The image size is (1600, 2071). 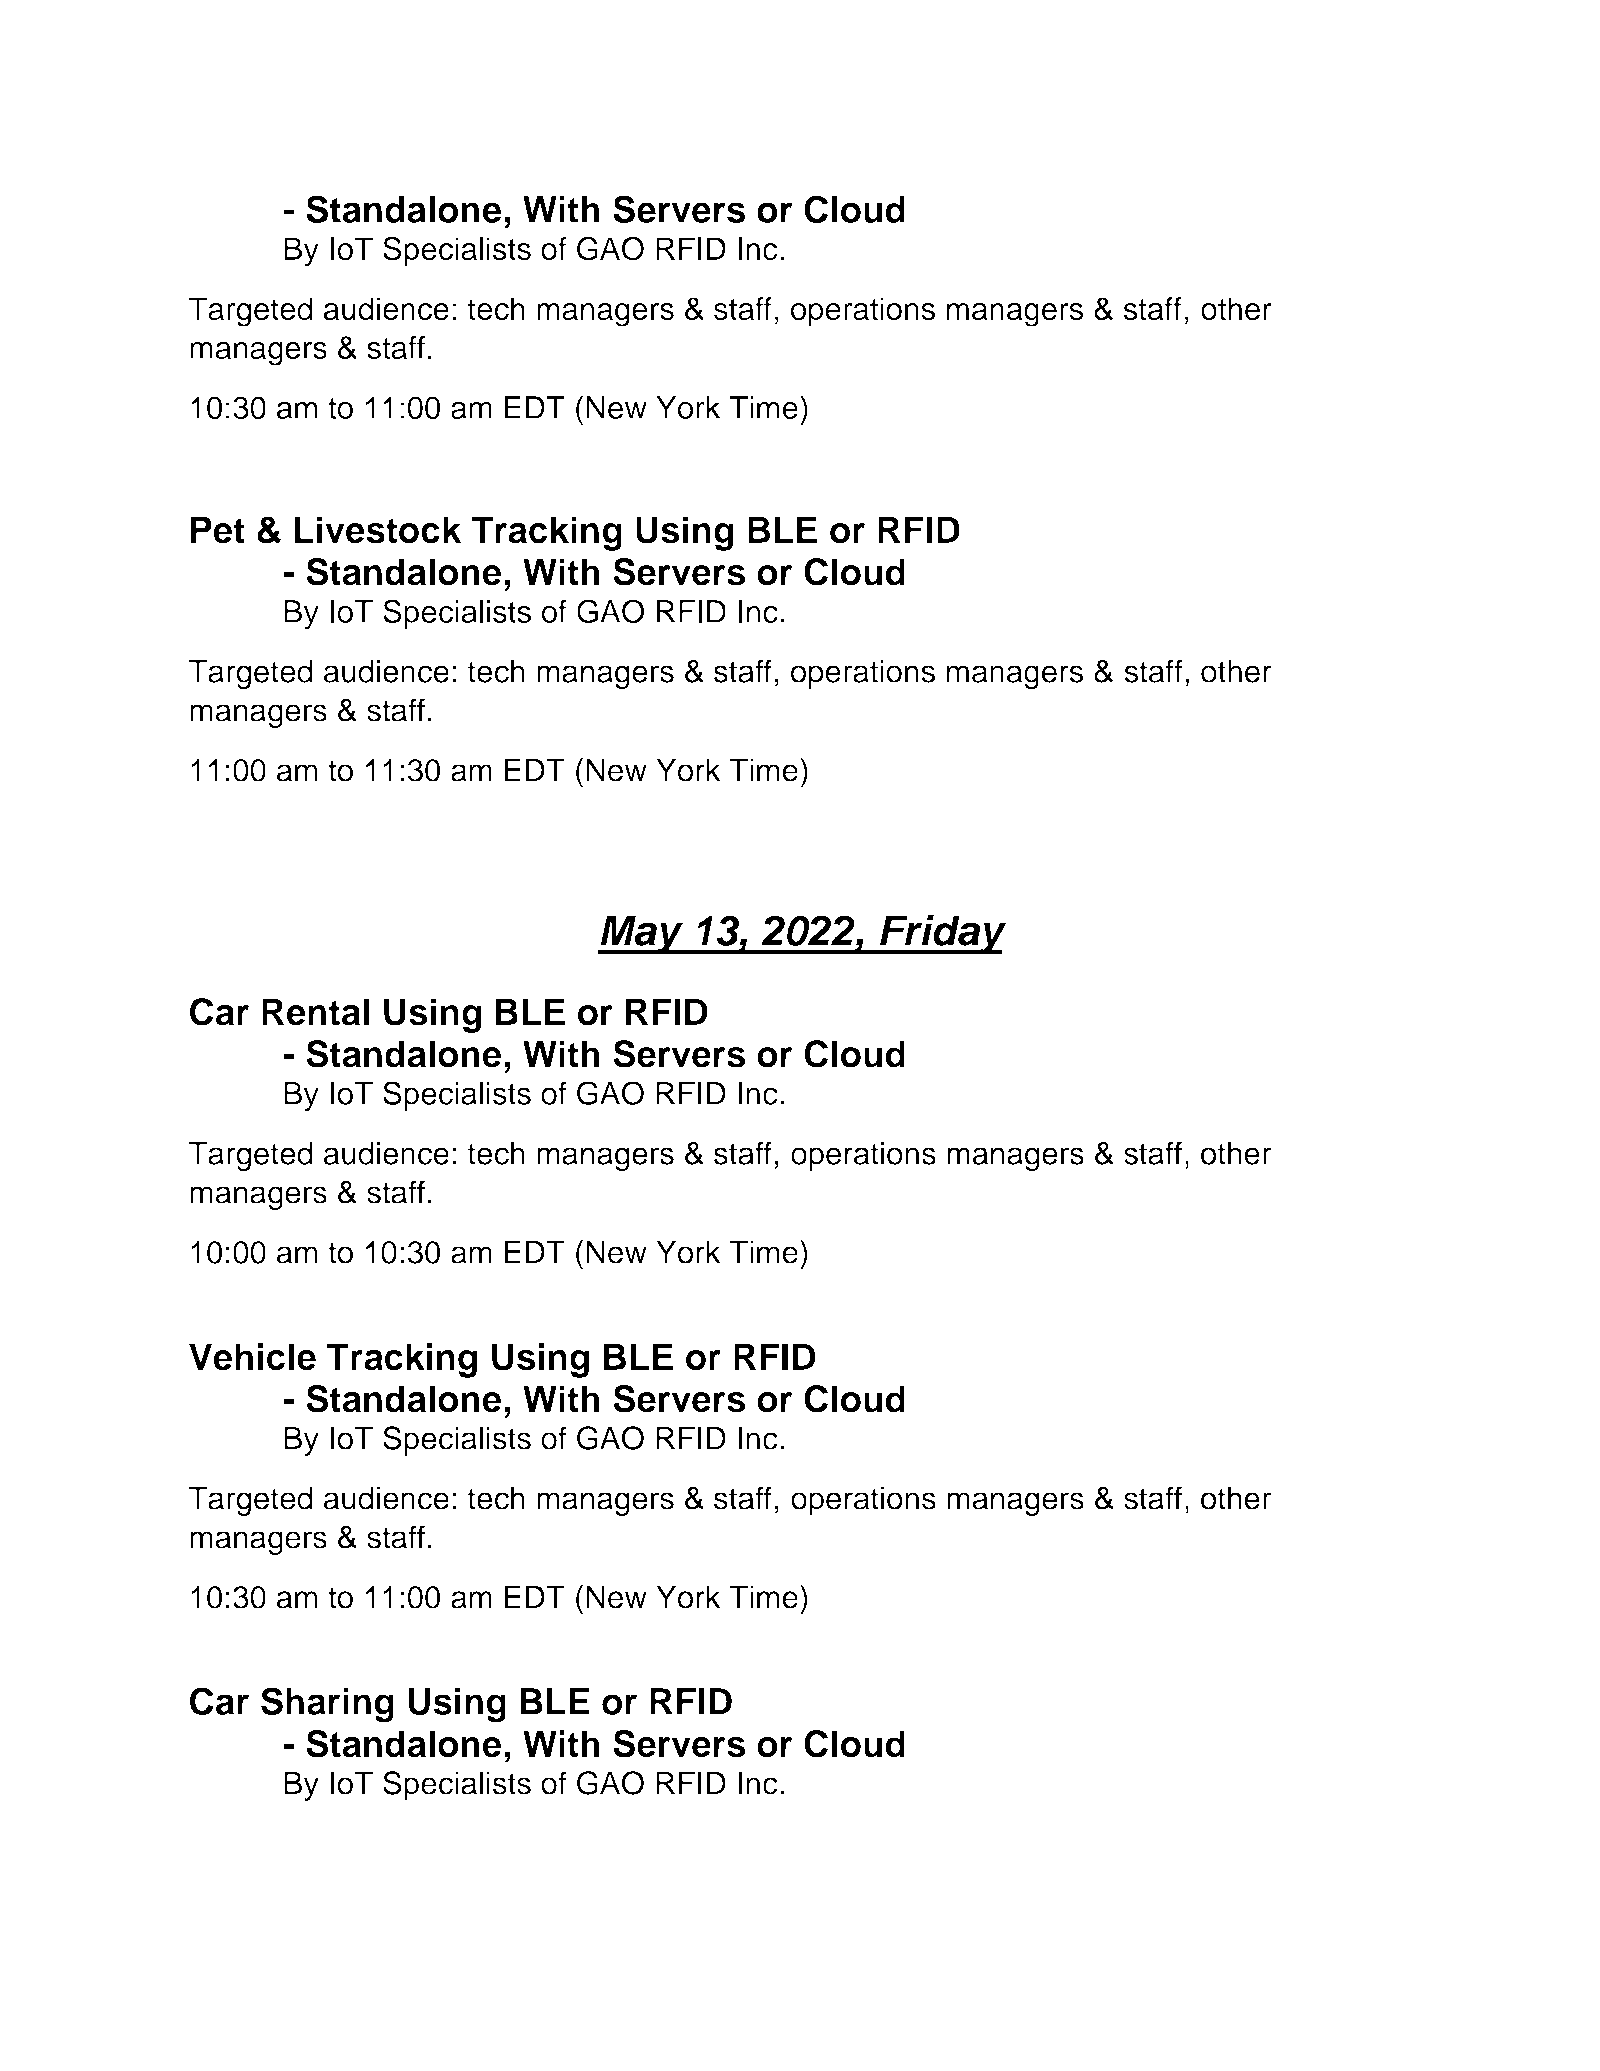 I want to click on May, so click(x=641, y=934).
